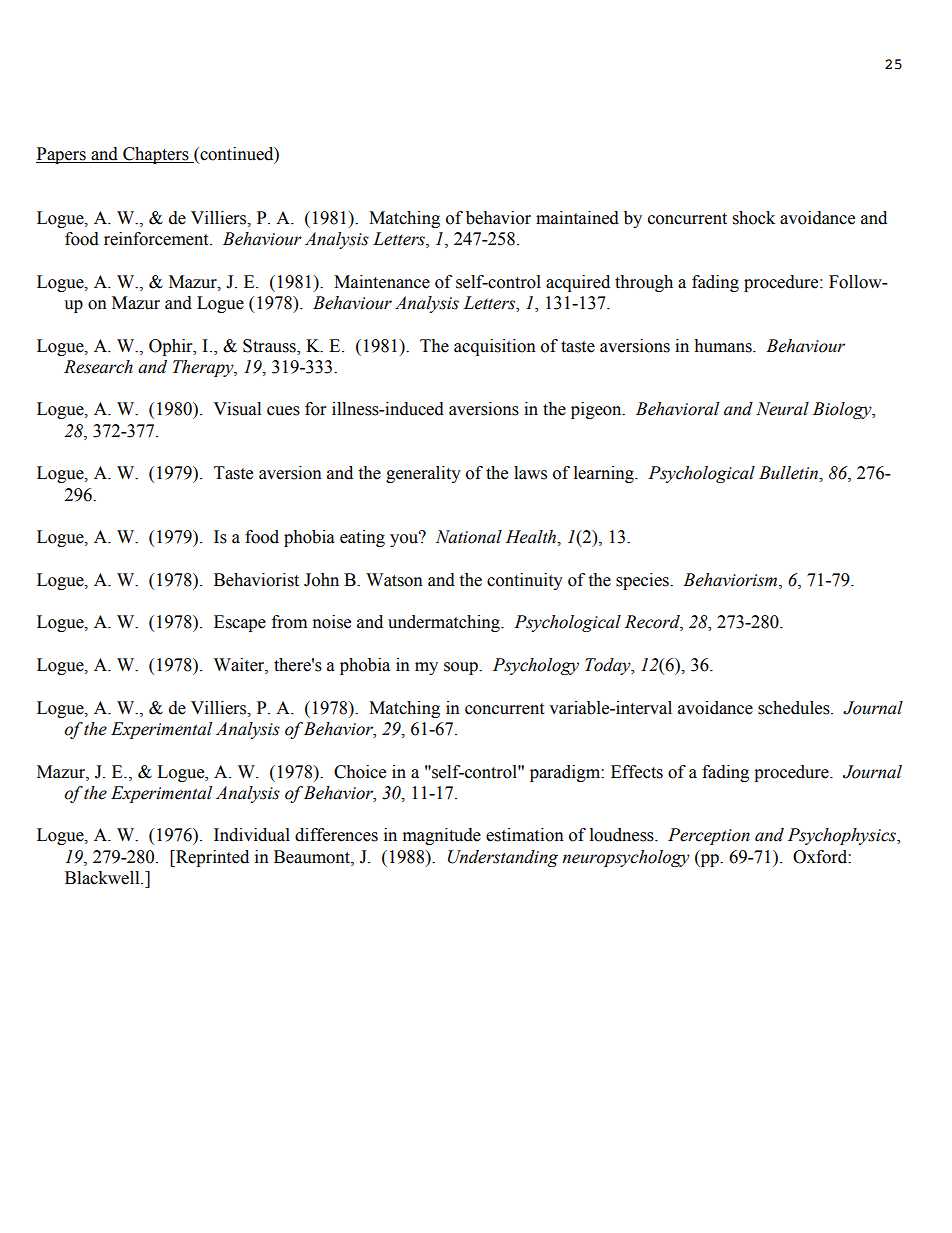 This page has width=952, height=1233. Describe the element at coordinates (789, 473) in the page. I see `Bulletin` at that location.
